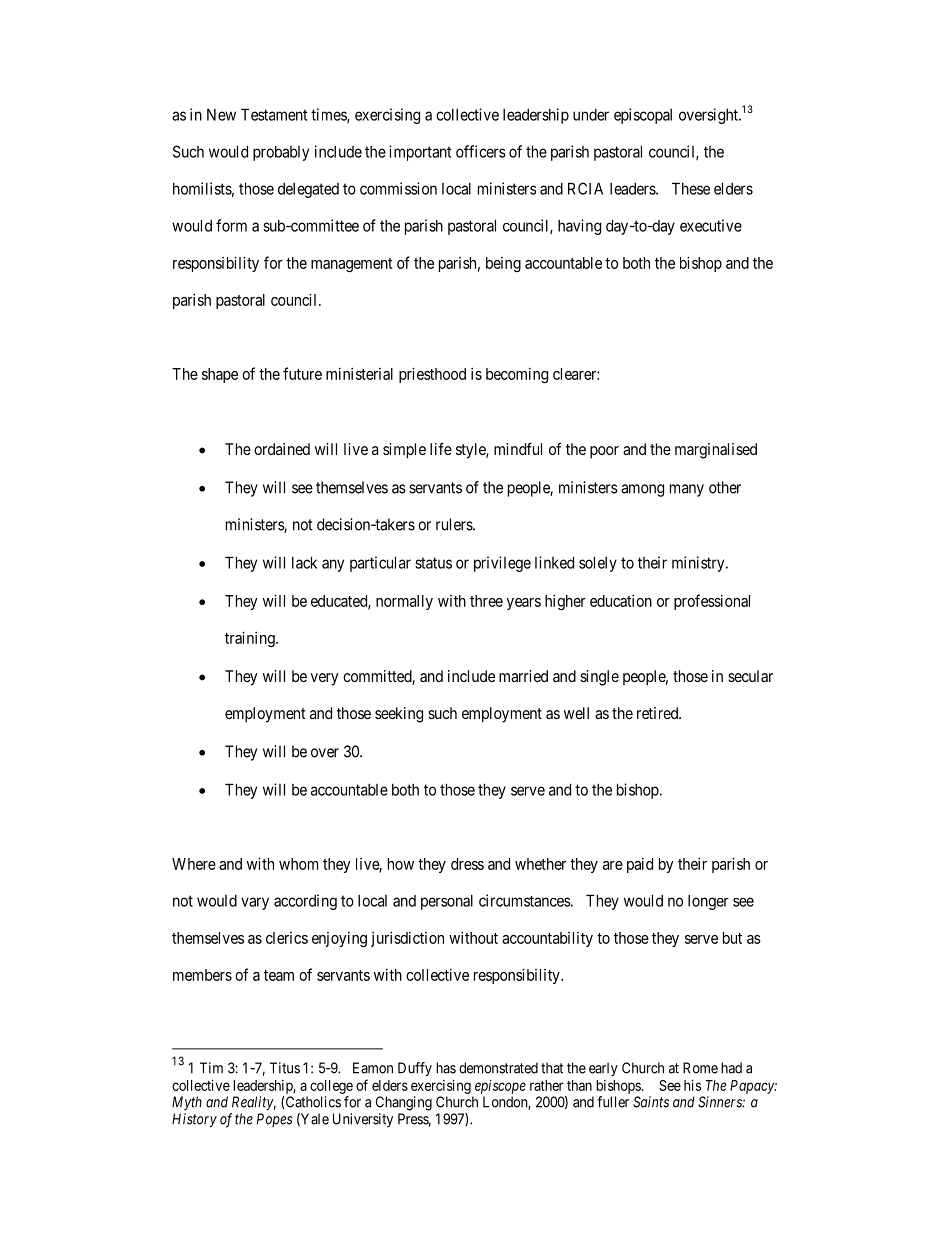 The height and width of the page is (1233, 952). I want to click on probably, so click(281, 153).
